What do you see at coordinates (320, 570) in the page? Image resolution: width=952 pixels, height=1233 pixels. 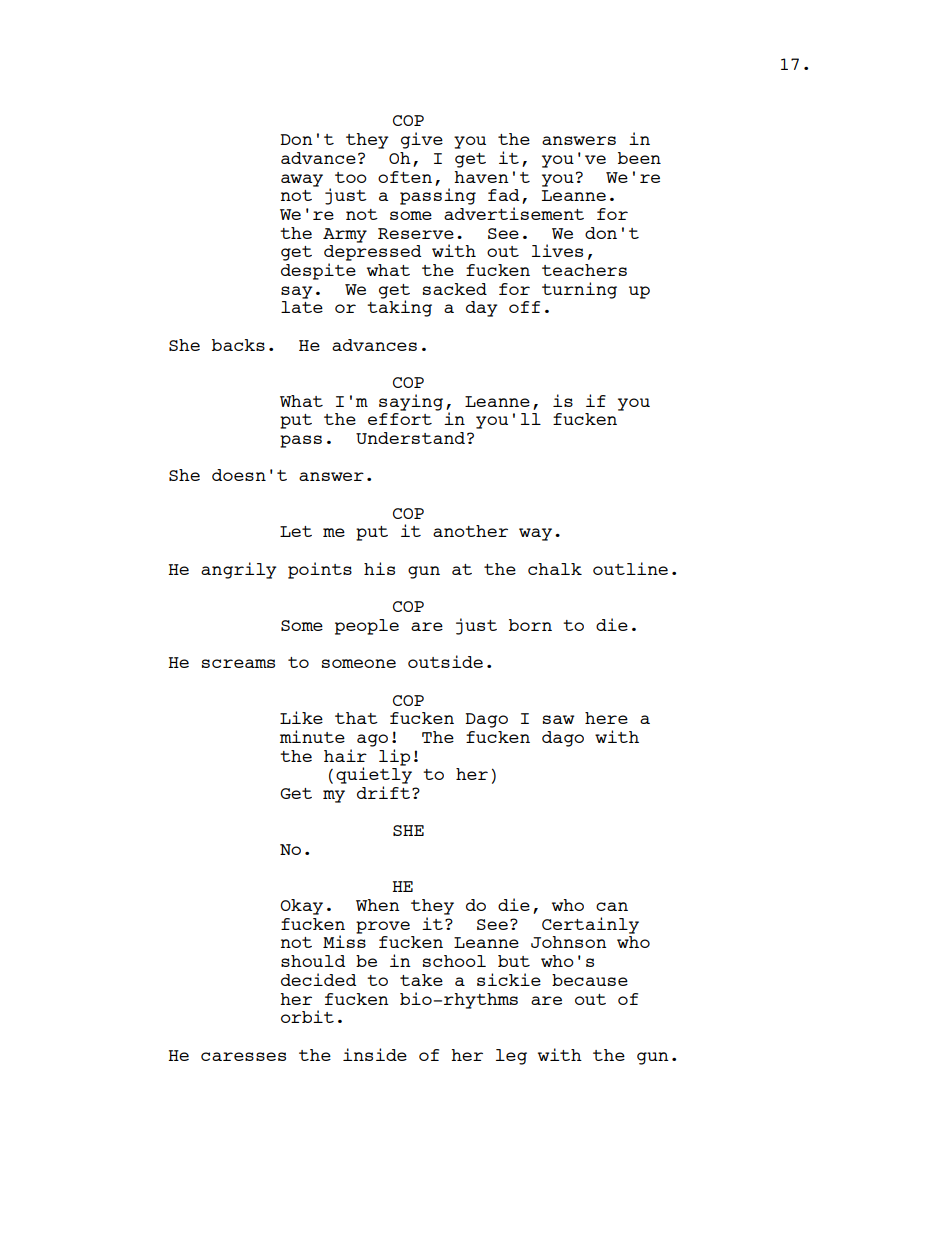 I see `points` at bounding box center [320, 570].
